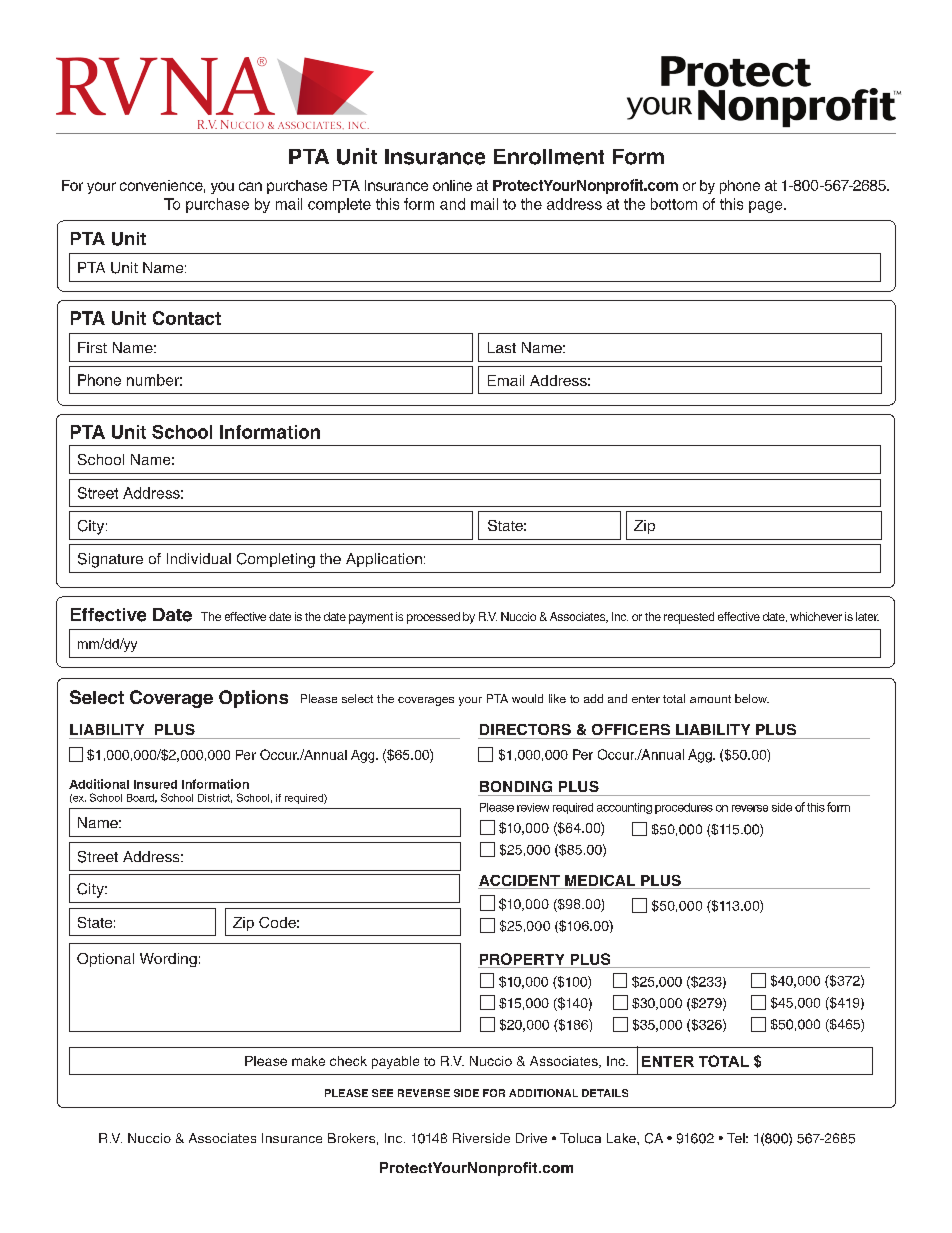 The height and width of the screenshot is (1233, 952). Describe the element at coordinates (816, 616) in the screenshot. I see `whichever` at that location.
